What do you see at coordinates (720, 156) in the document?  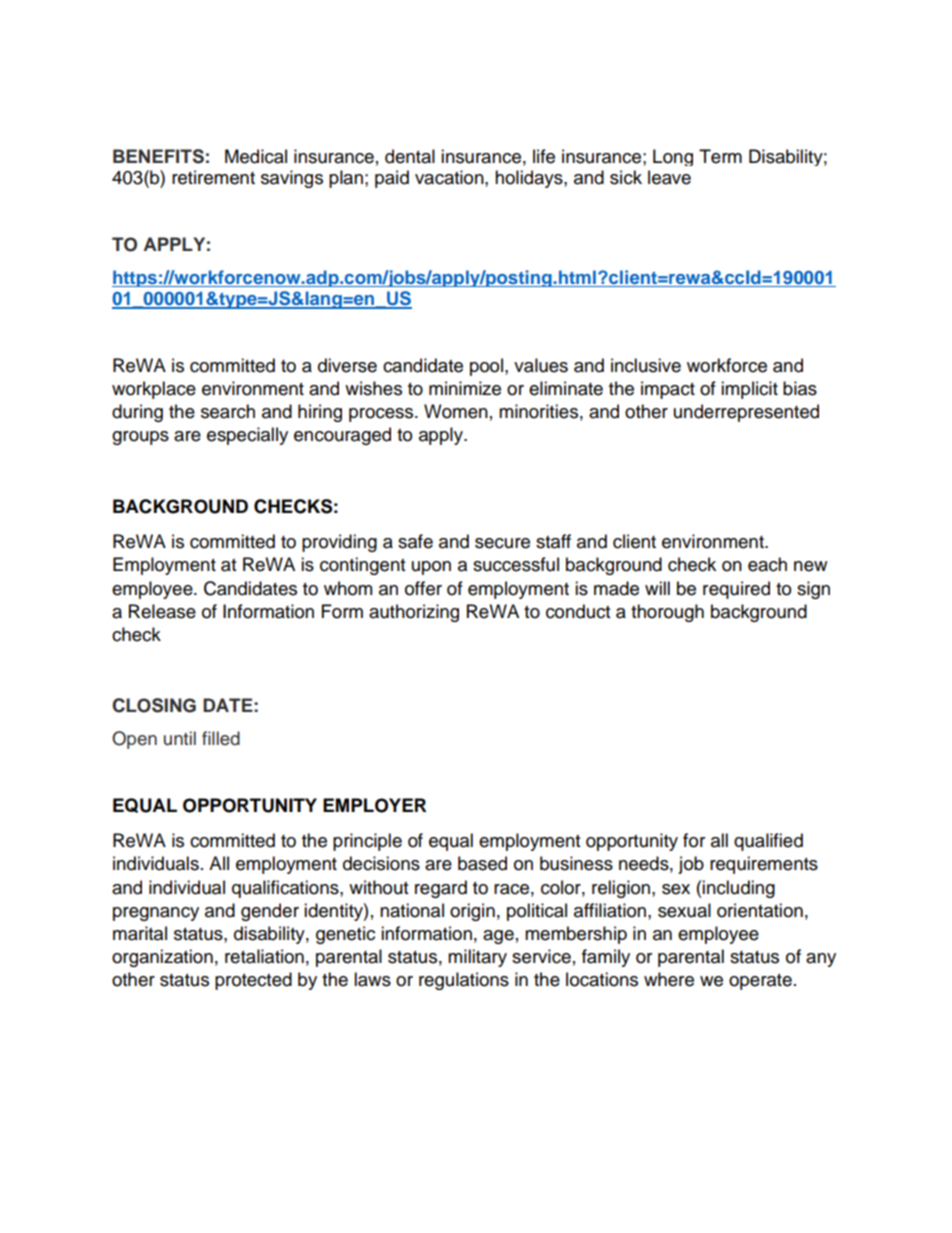 I see `Term` at bounding box center [720, 156].
